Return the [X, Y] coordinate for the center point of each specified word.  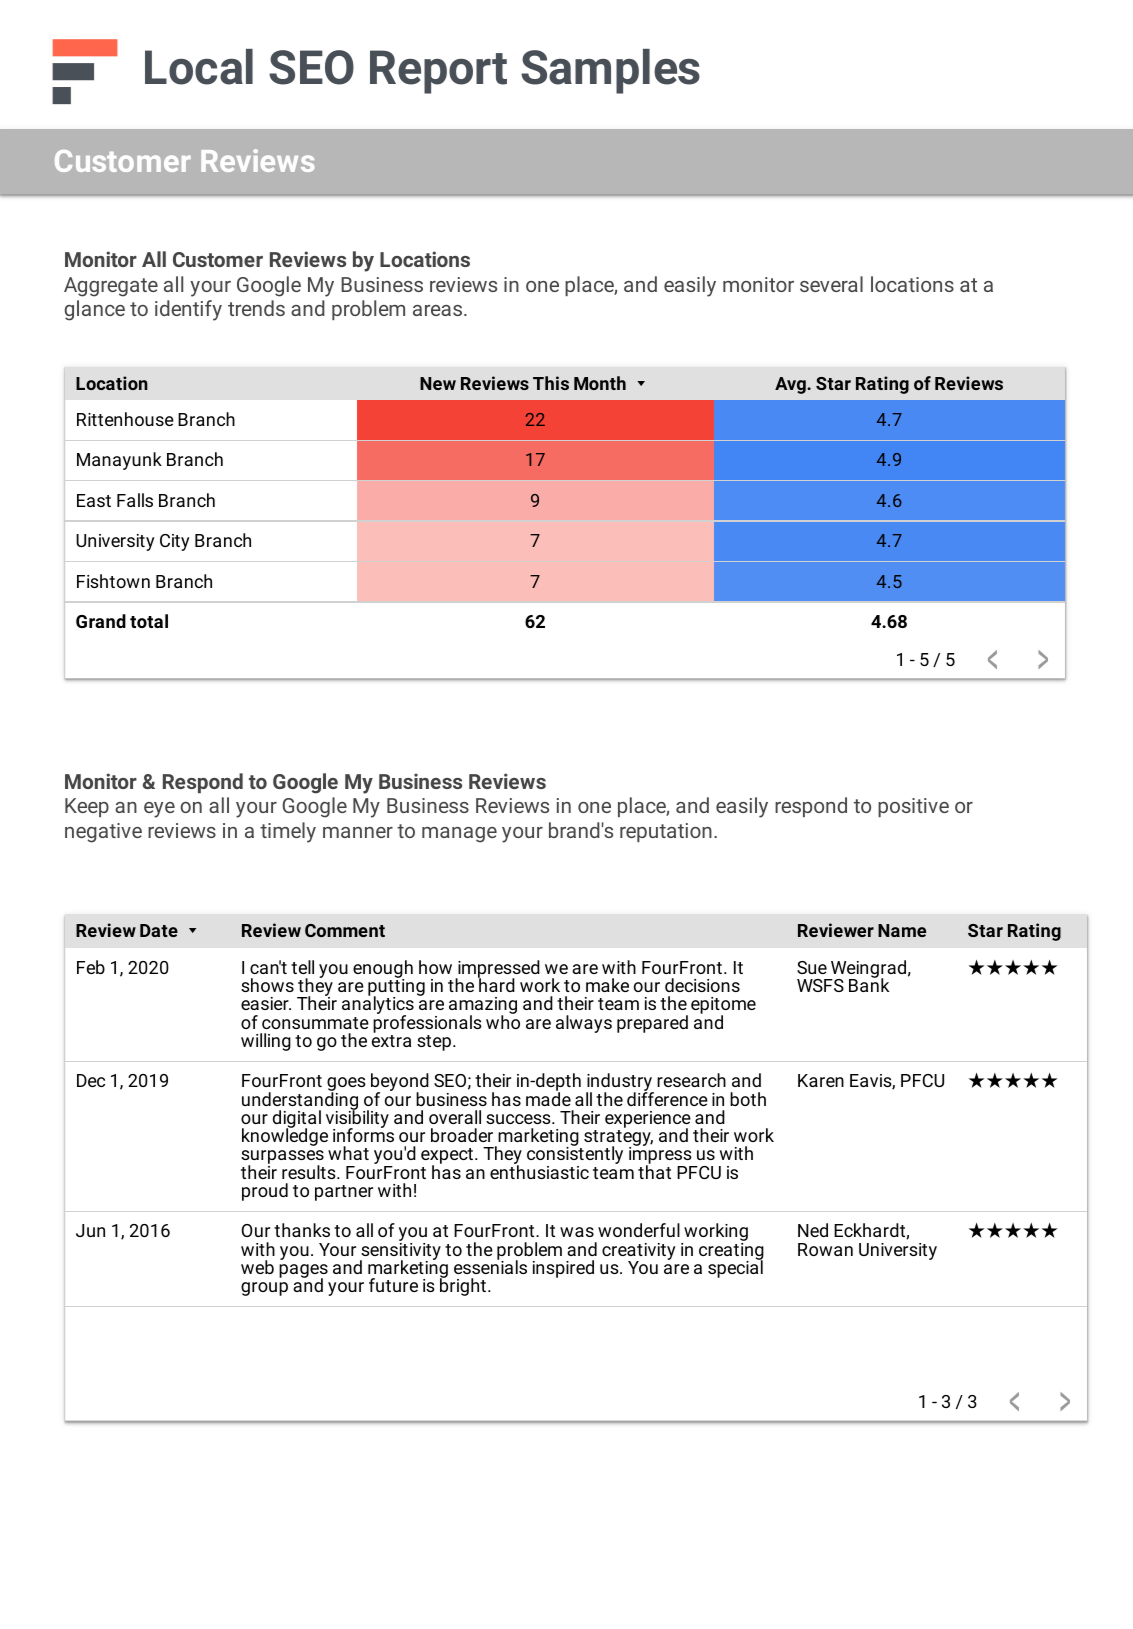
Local [199, 67]
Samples [610, 71]
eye [159, 810]
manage [459, 835]
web [257, 1267]
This [551, 383]
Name [902, 930]
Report [438, 72]
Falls [135, 500]
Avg [791, 385]
